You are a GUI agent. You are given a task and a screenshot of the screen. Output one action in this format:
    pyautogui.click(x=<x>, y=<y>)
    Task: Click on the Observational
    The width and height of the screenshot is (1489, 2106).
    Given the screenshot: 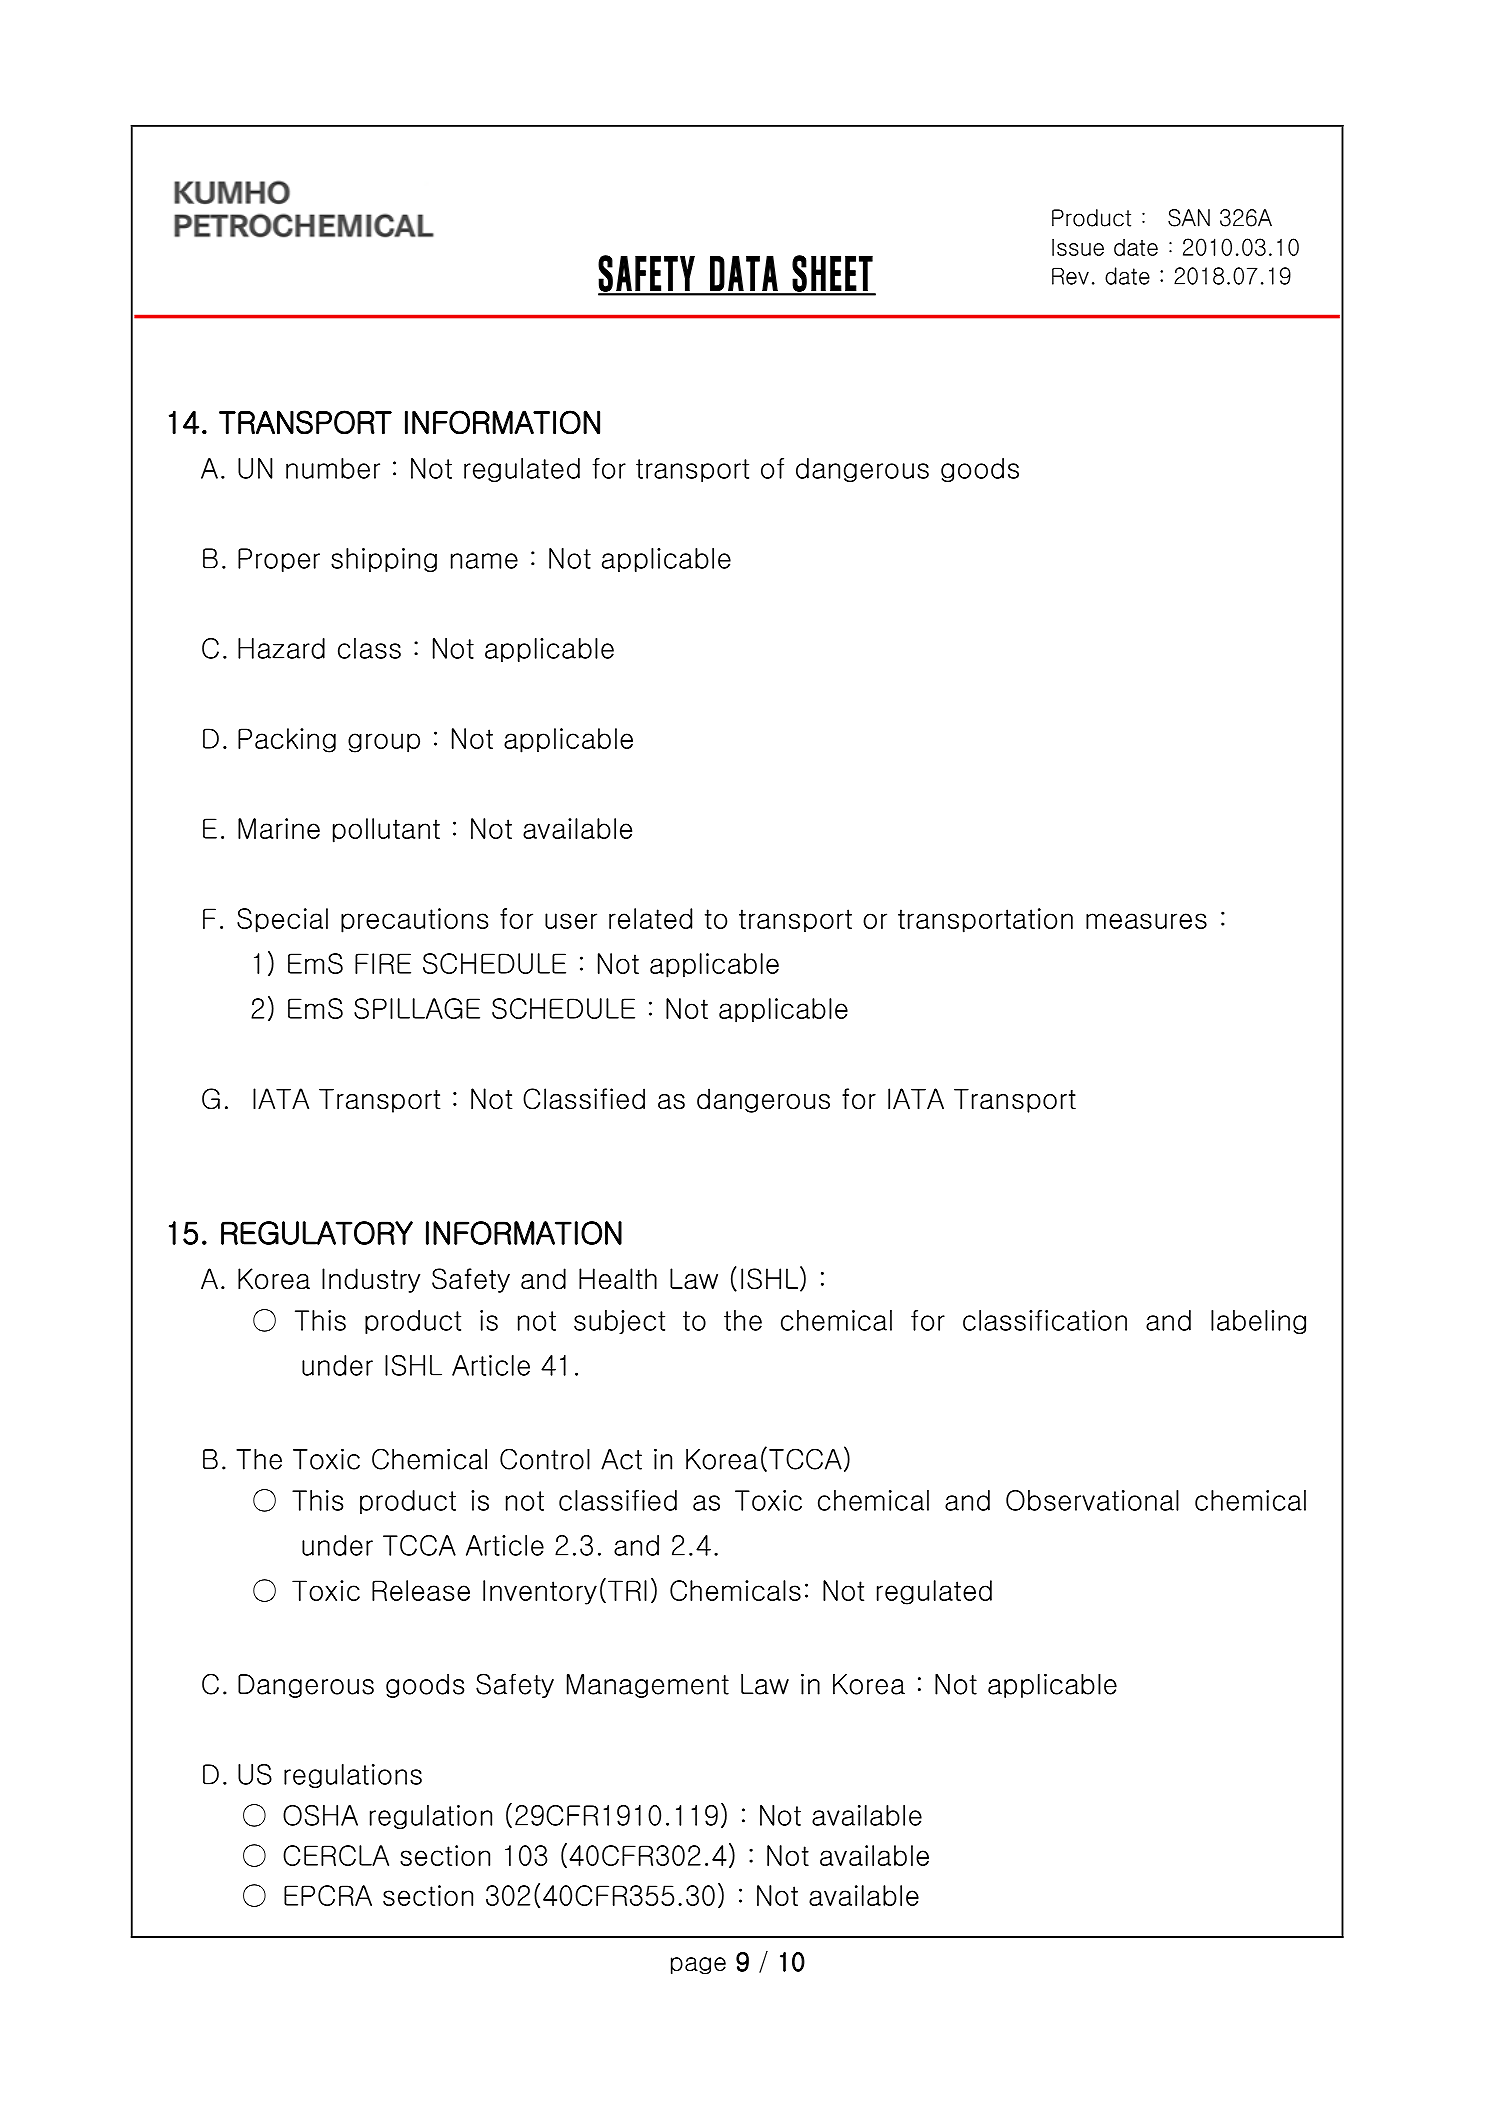 What is the action you would take?
    pyautogui.click(x=1092, y=1500)
